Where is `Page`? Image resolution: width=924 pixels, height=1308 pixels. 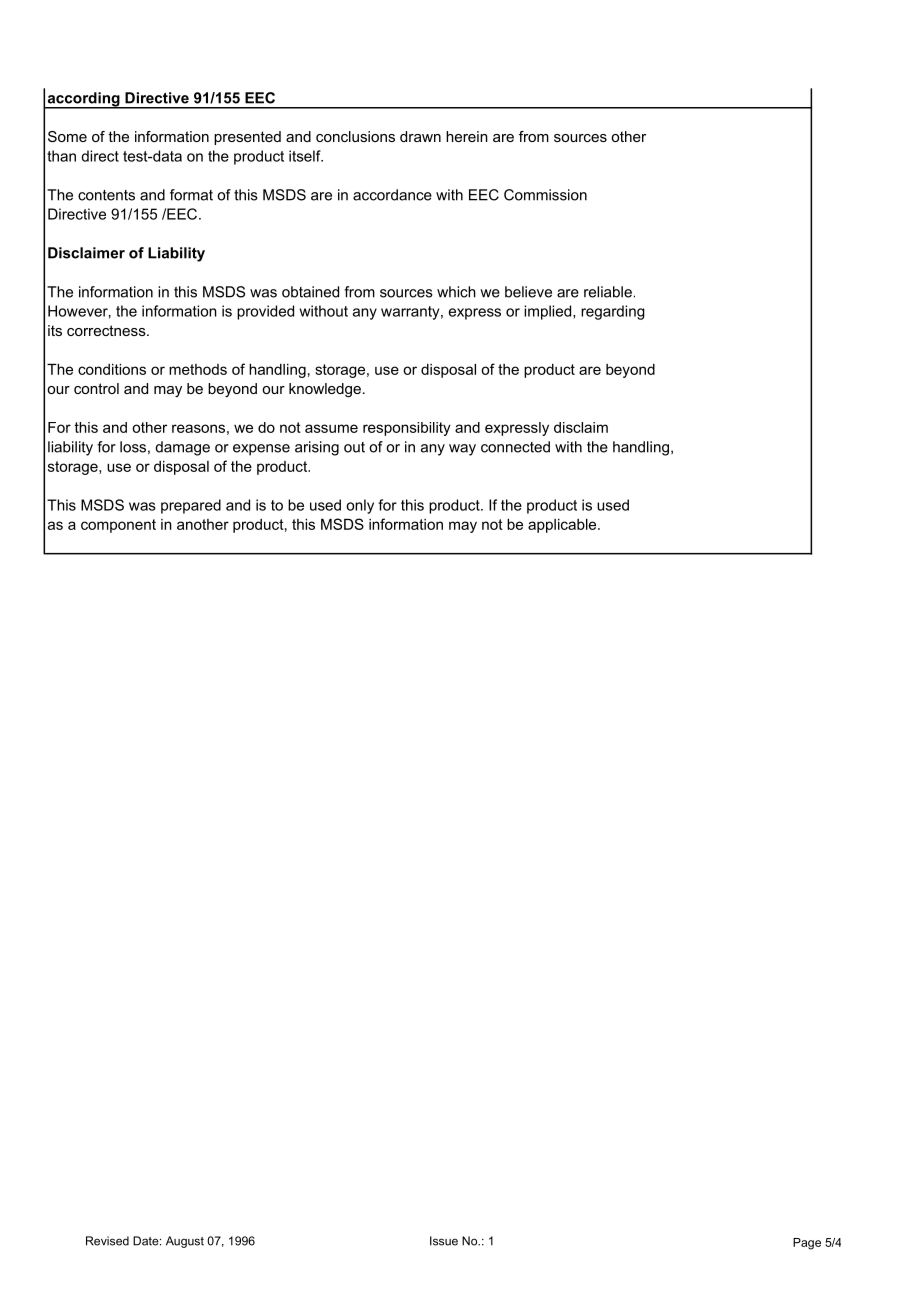 Page is located at coordinates (807, 1244).
